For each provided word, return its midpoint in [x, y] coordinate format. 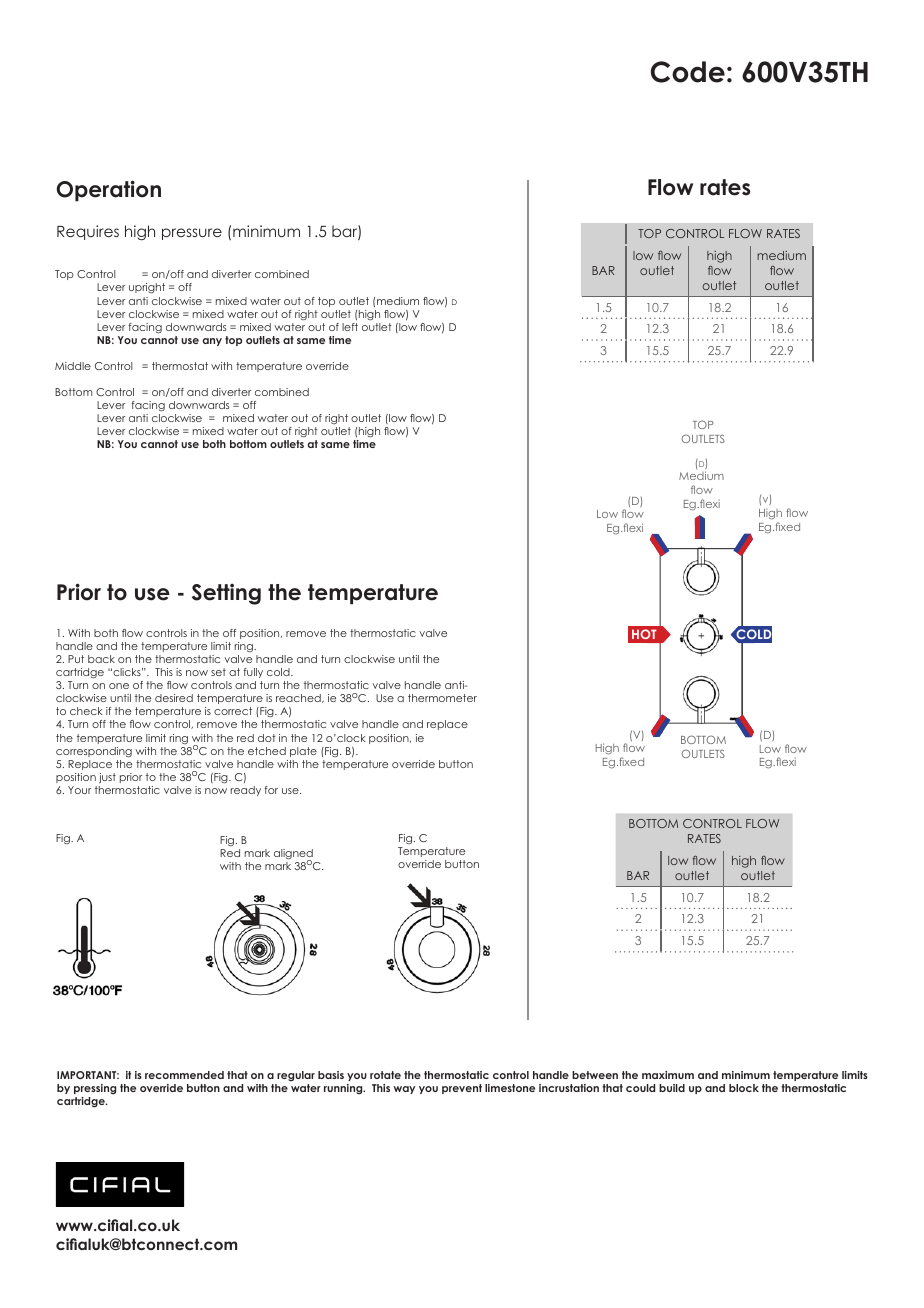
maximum [668, 1075]
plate [303, 752]
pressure [192, 234]
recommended [184, 1075]
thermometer [442, 698]
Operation [109, 191]
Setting [226, 594]
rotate [385, 1075]
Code [688, 72]
